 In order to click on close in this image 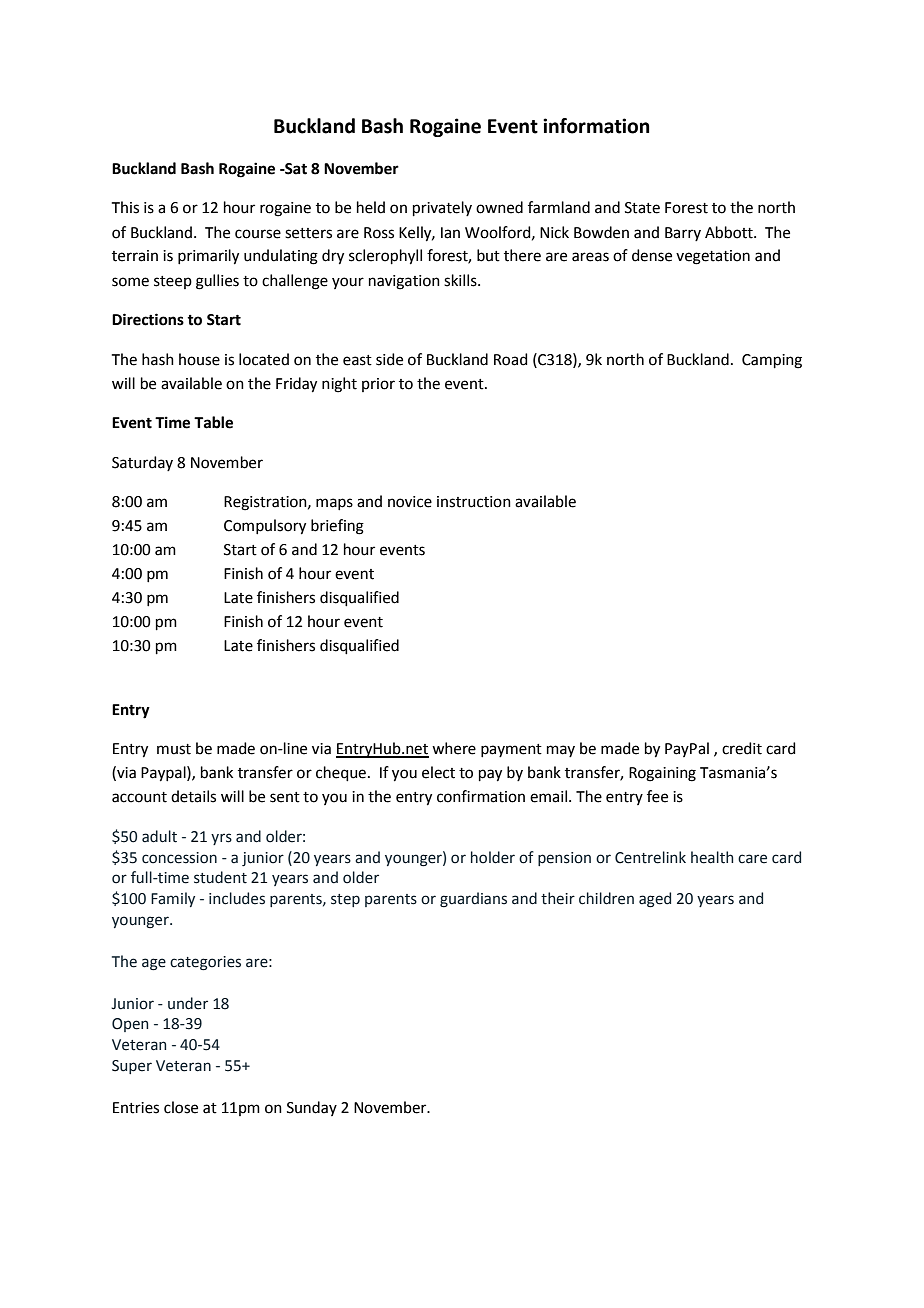, I will do `click(181, 1107)`.
